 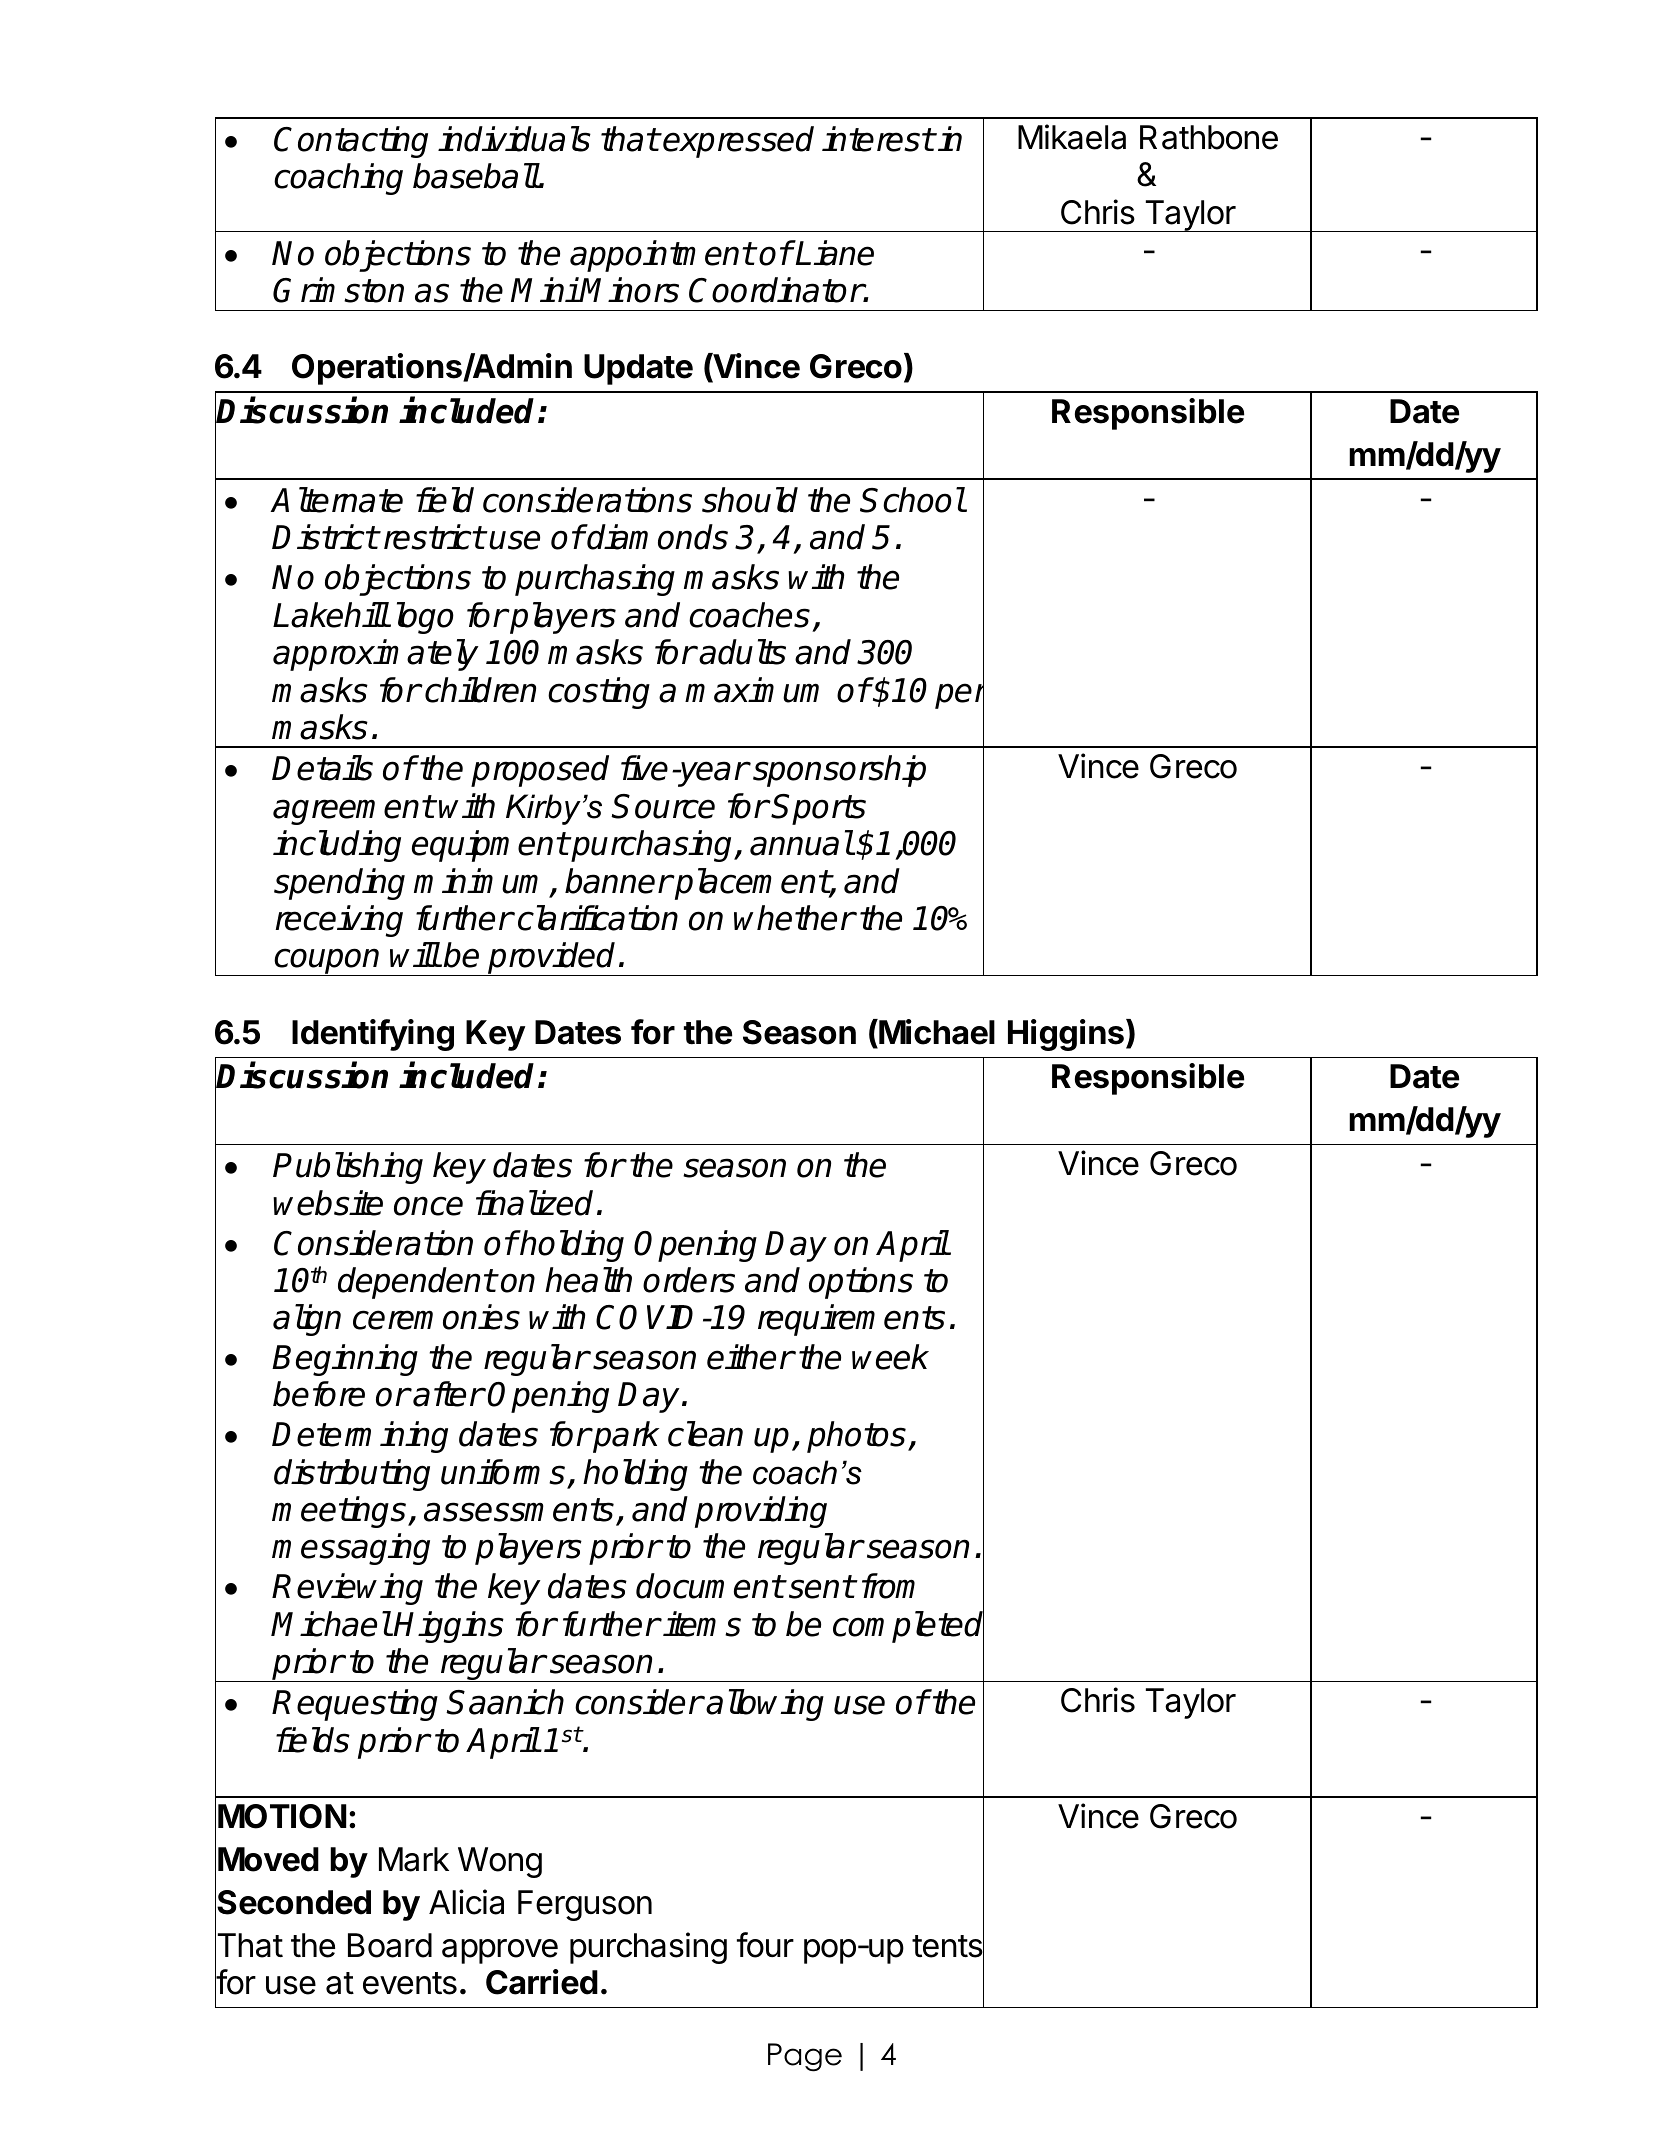 I want to click on Beginning, so click(x=345, y=1360).
